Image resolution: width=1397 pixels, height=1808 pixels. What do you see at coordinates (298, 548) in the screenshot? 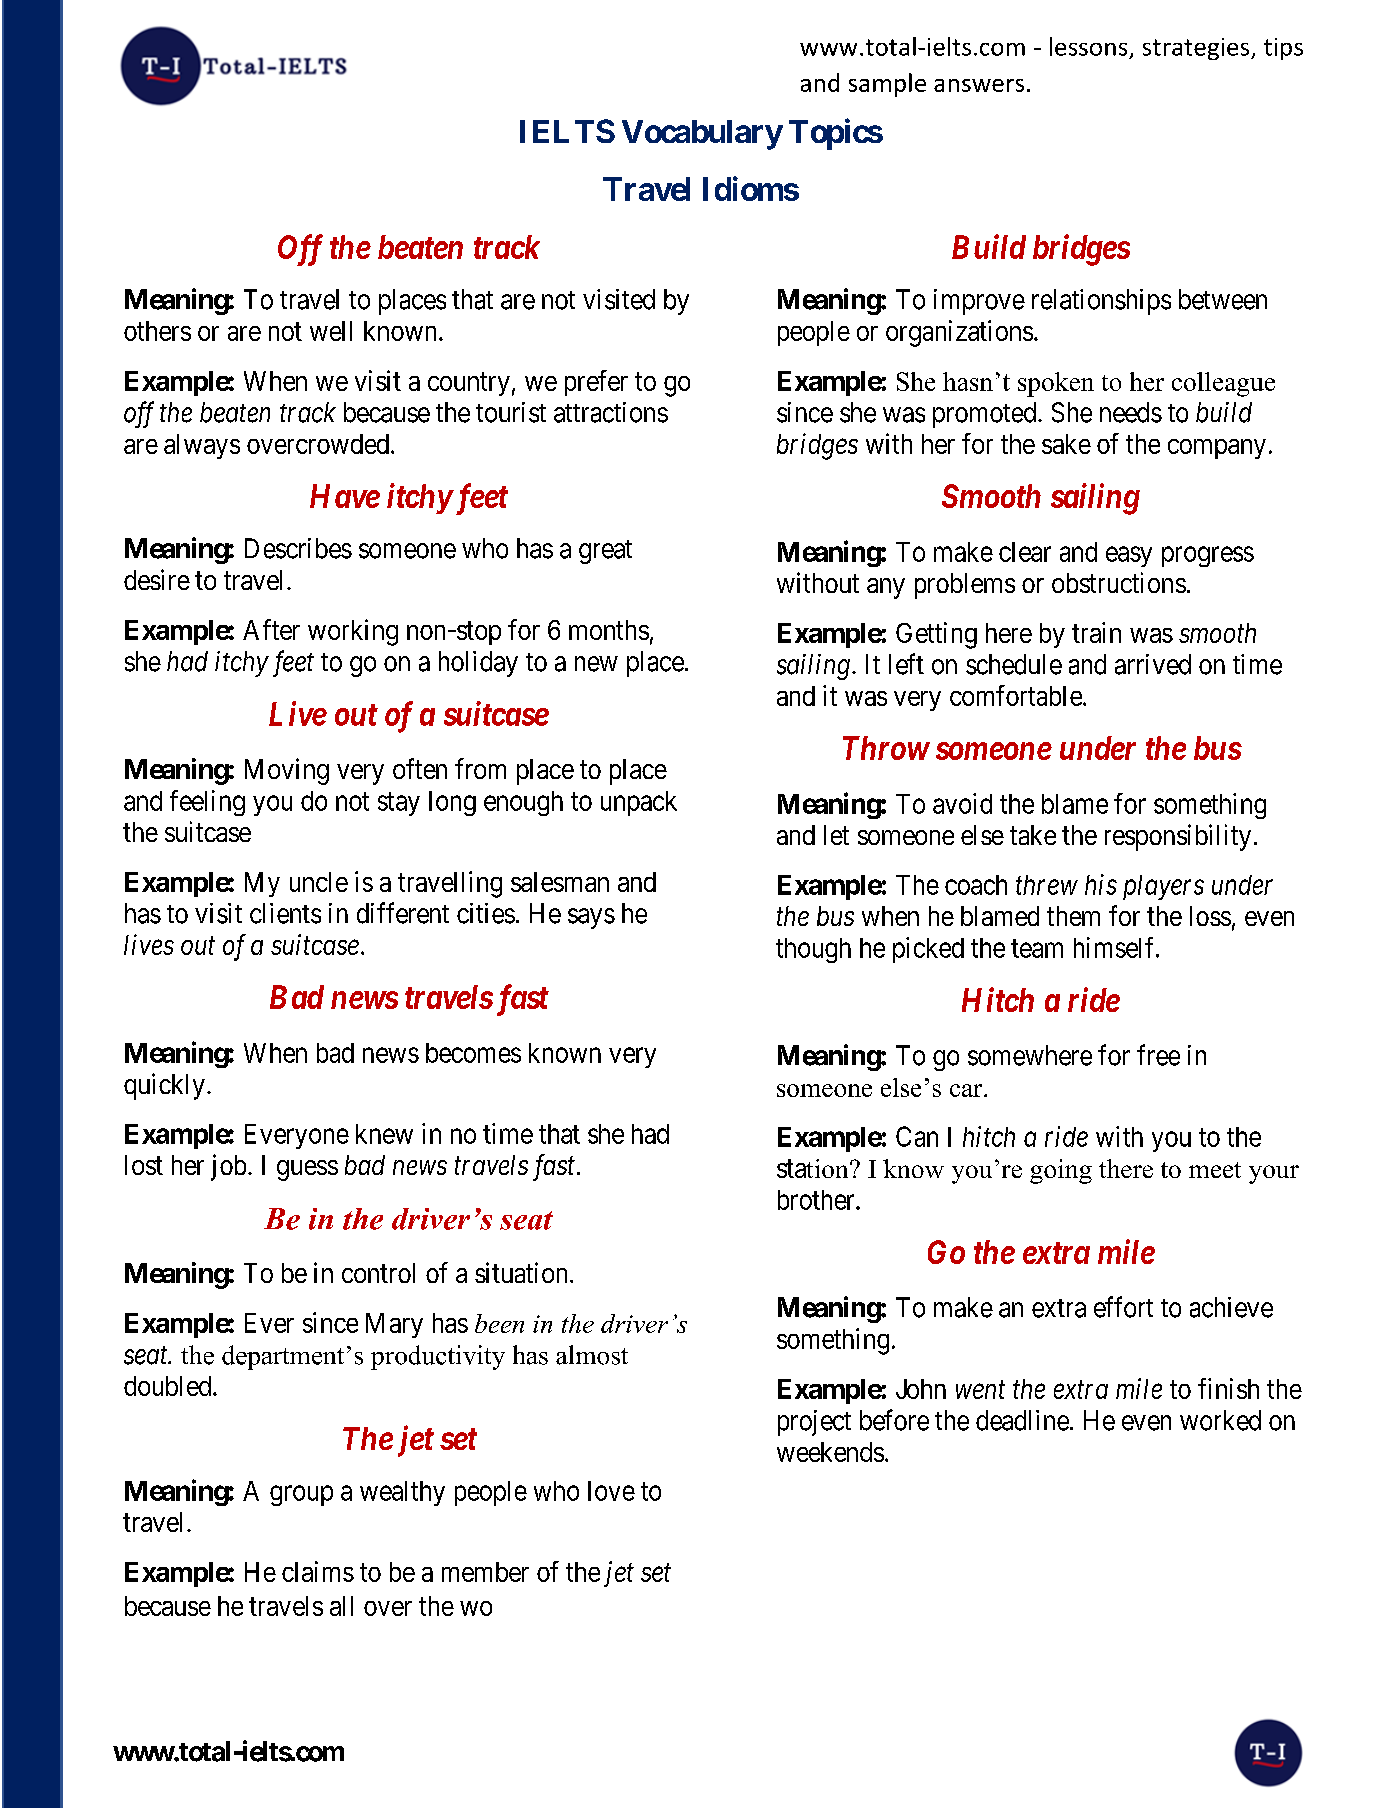
I see `Describes` at bounding box center [298, 548].
